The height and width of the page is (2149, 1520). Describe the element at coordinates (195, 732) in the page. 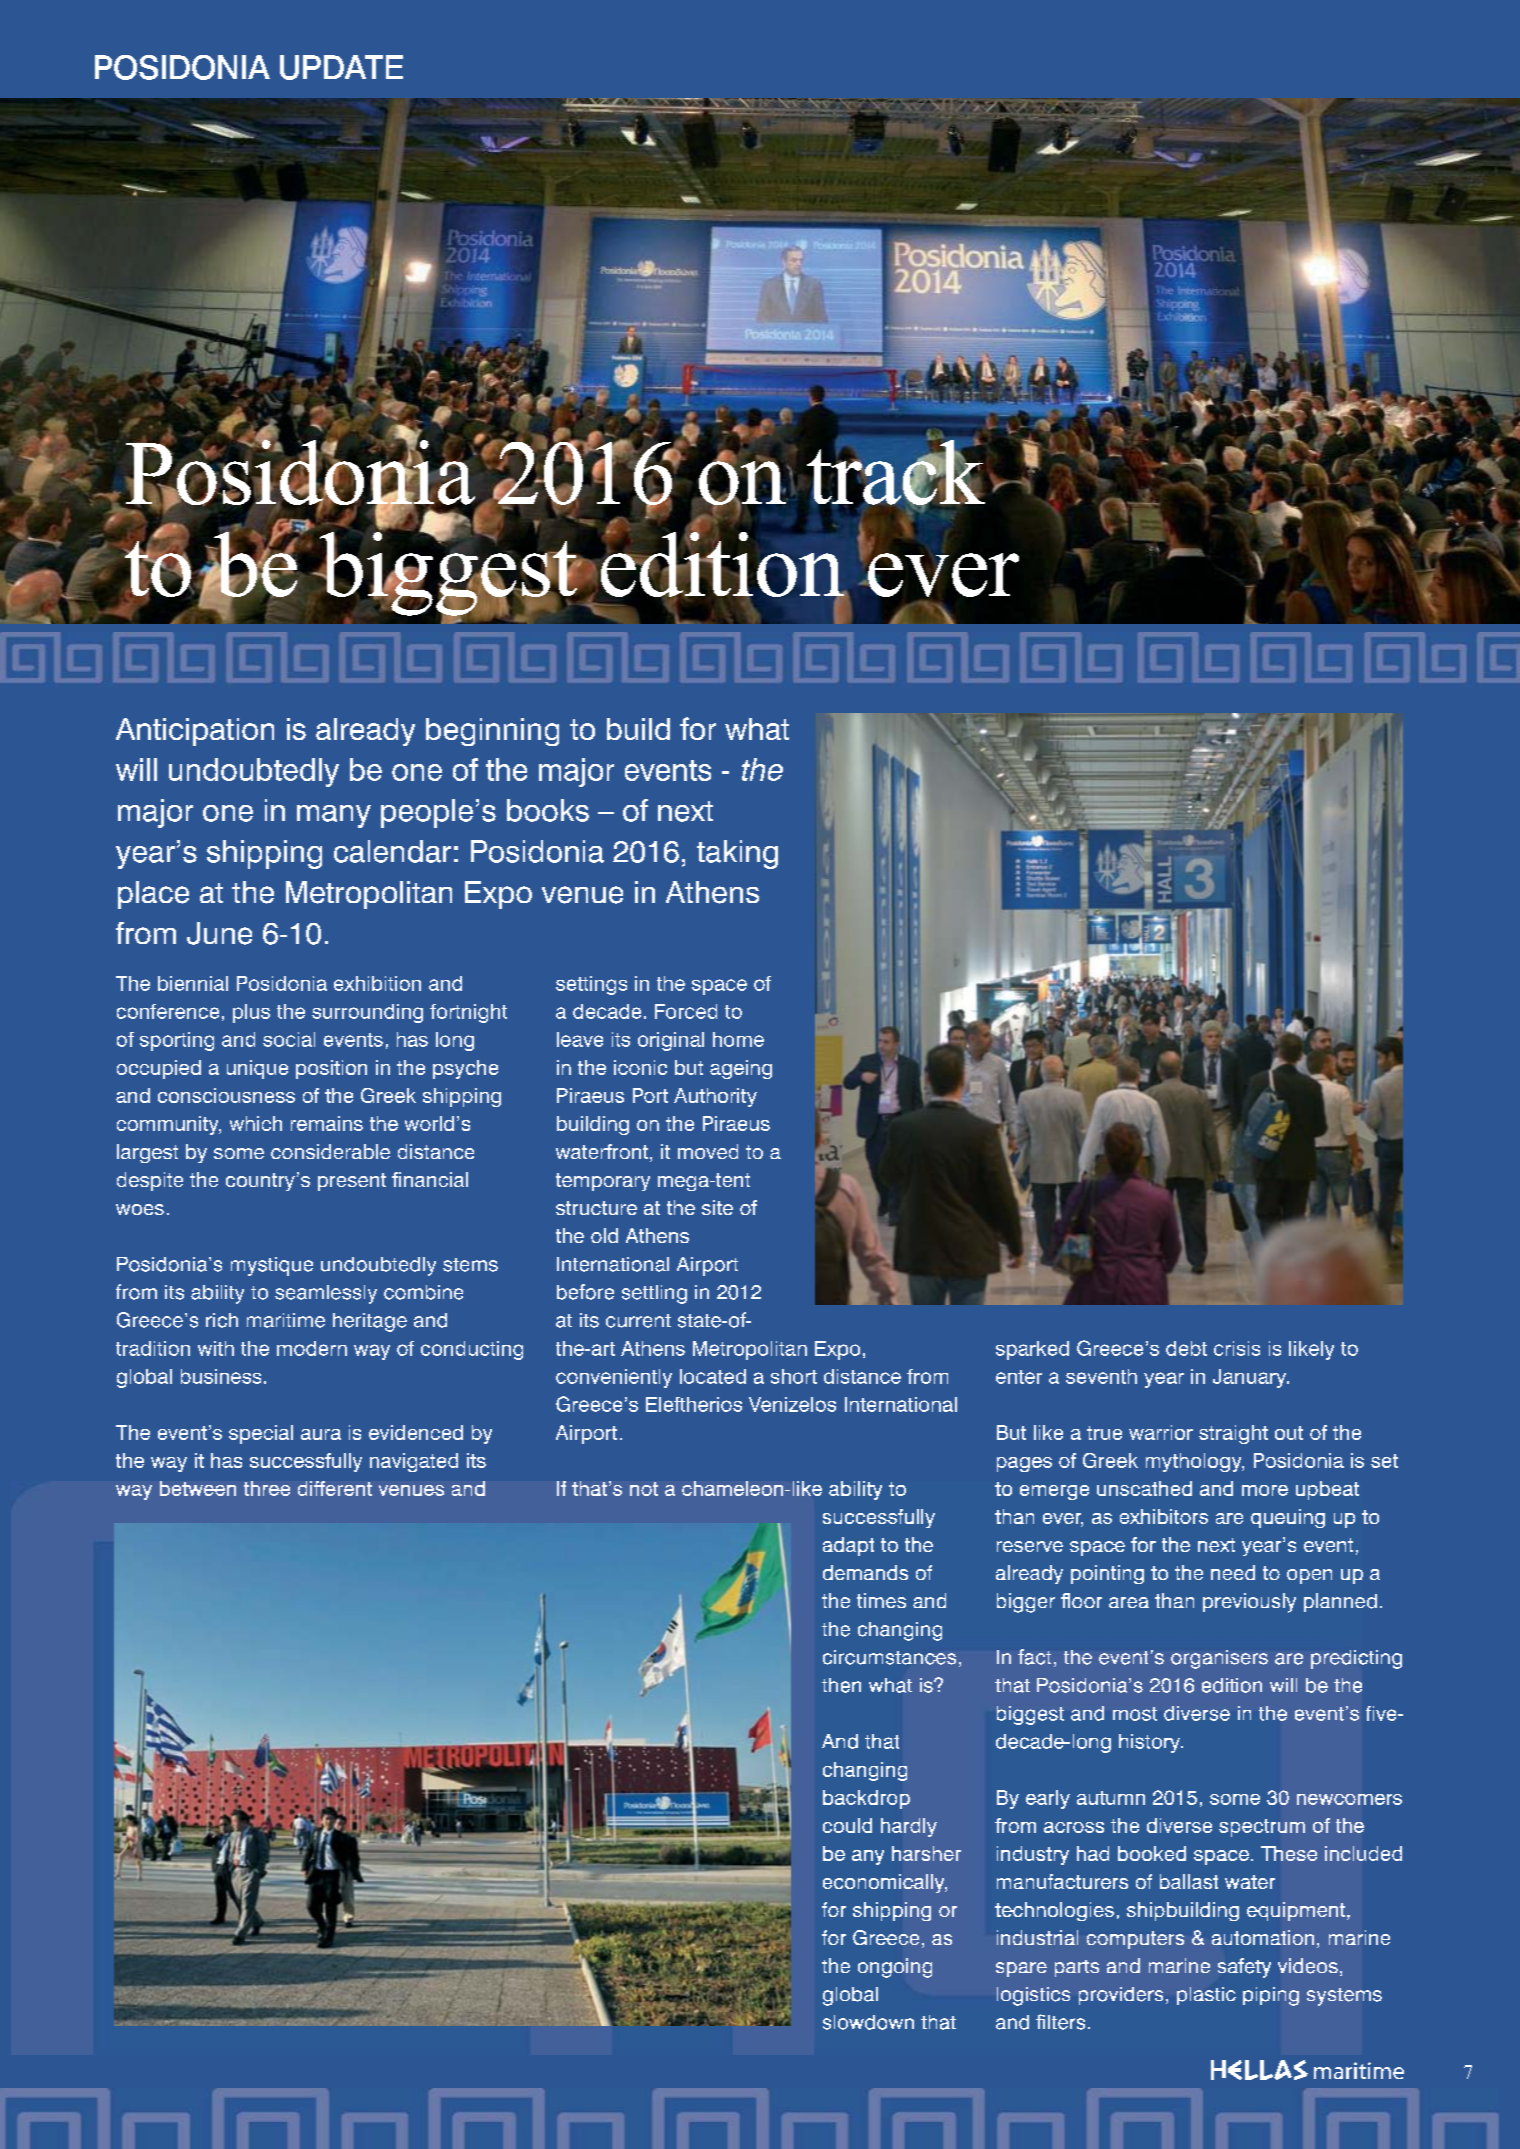

I see `Anticipation` at that location.
